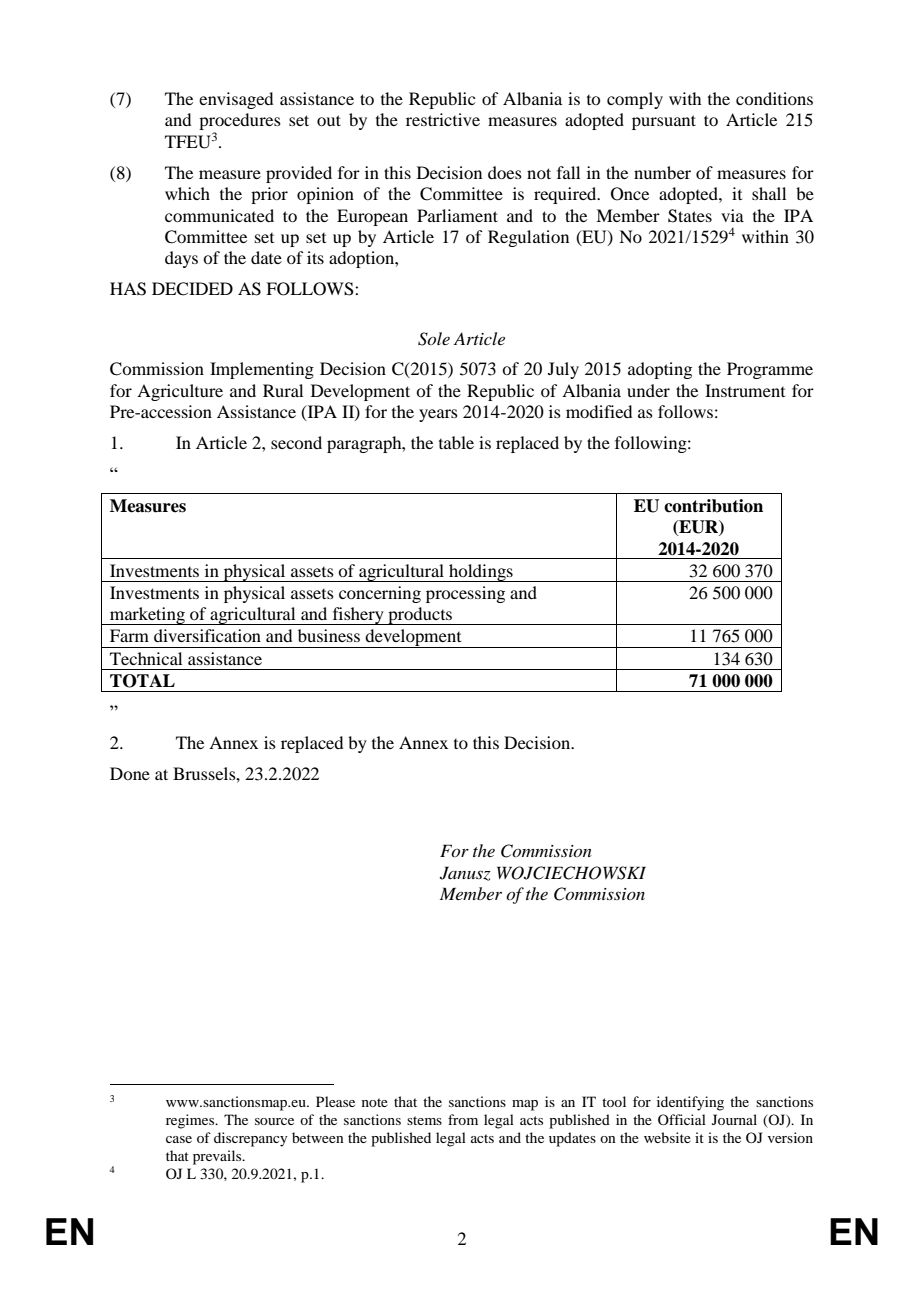 The height and width of the page is (1308, 924). I want to click on procedures, so click(240, 123).
